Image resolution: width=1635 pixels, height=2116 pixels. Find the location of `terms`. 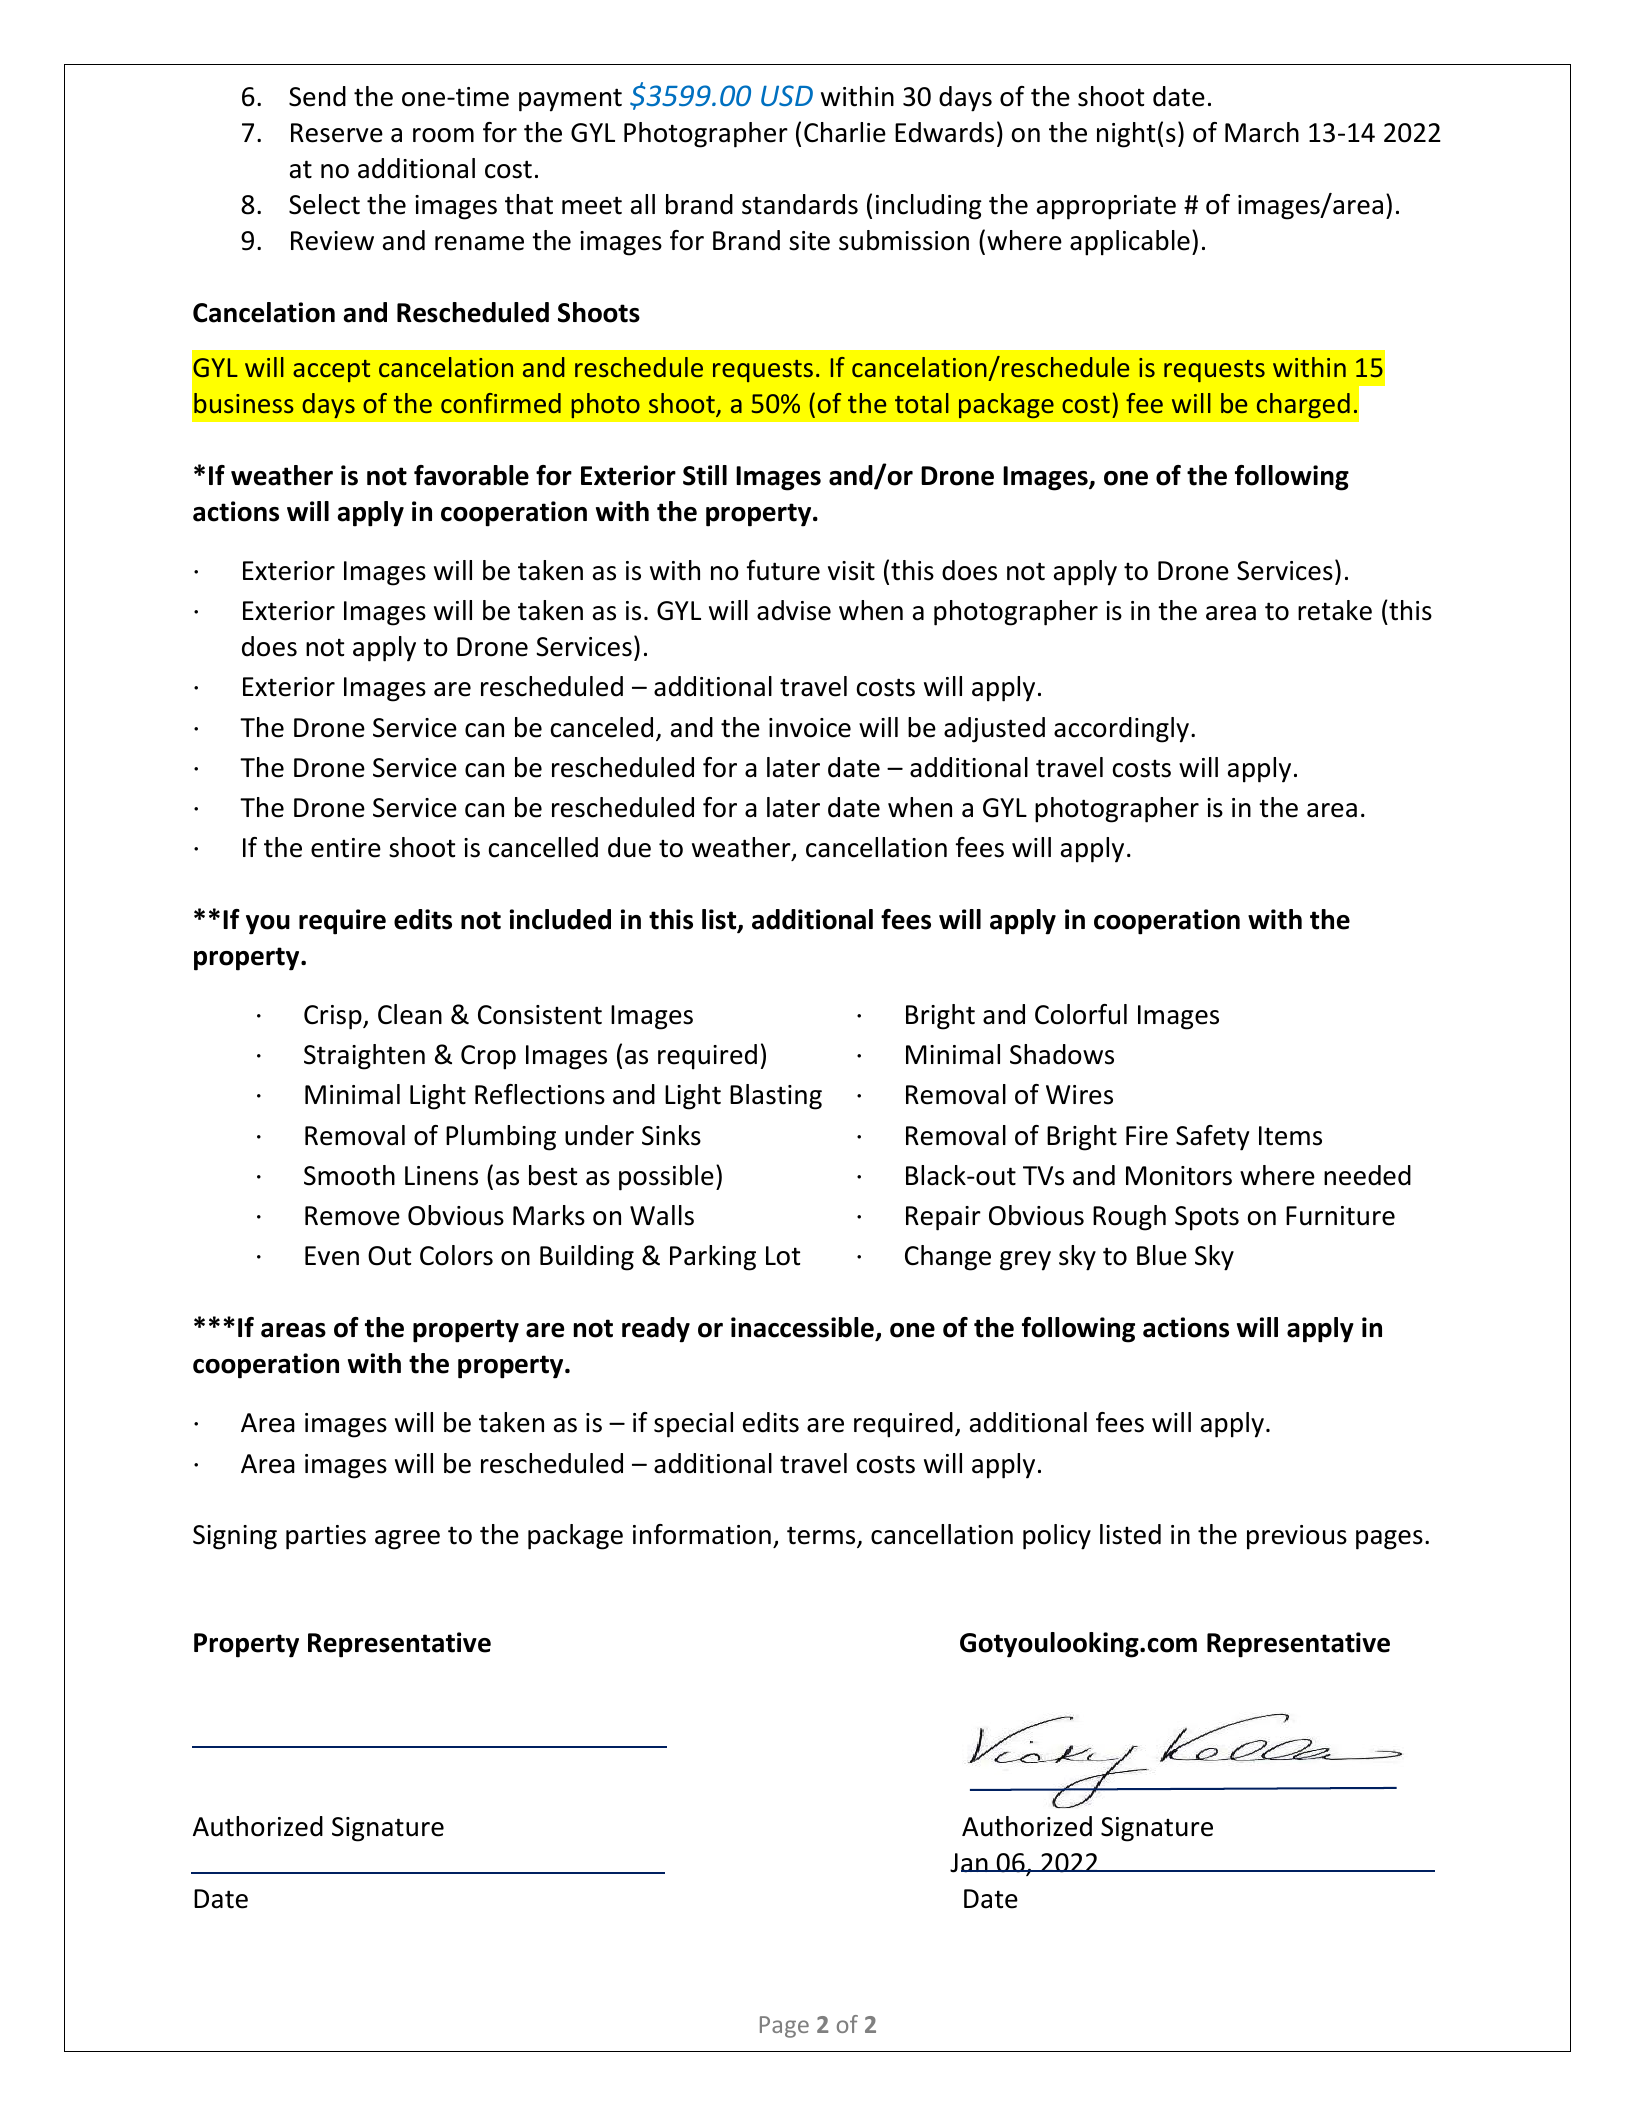

terms is located at coordinates (822, 1537).
